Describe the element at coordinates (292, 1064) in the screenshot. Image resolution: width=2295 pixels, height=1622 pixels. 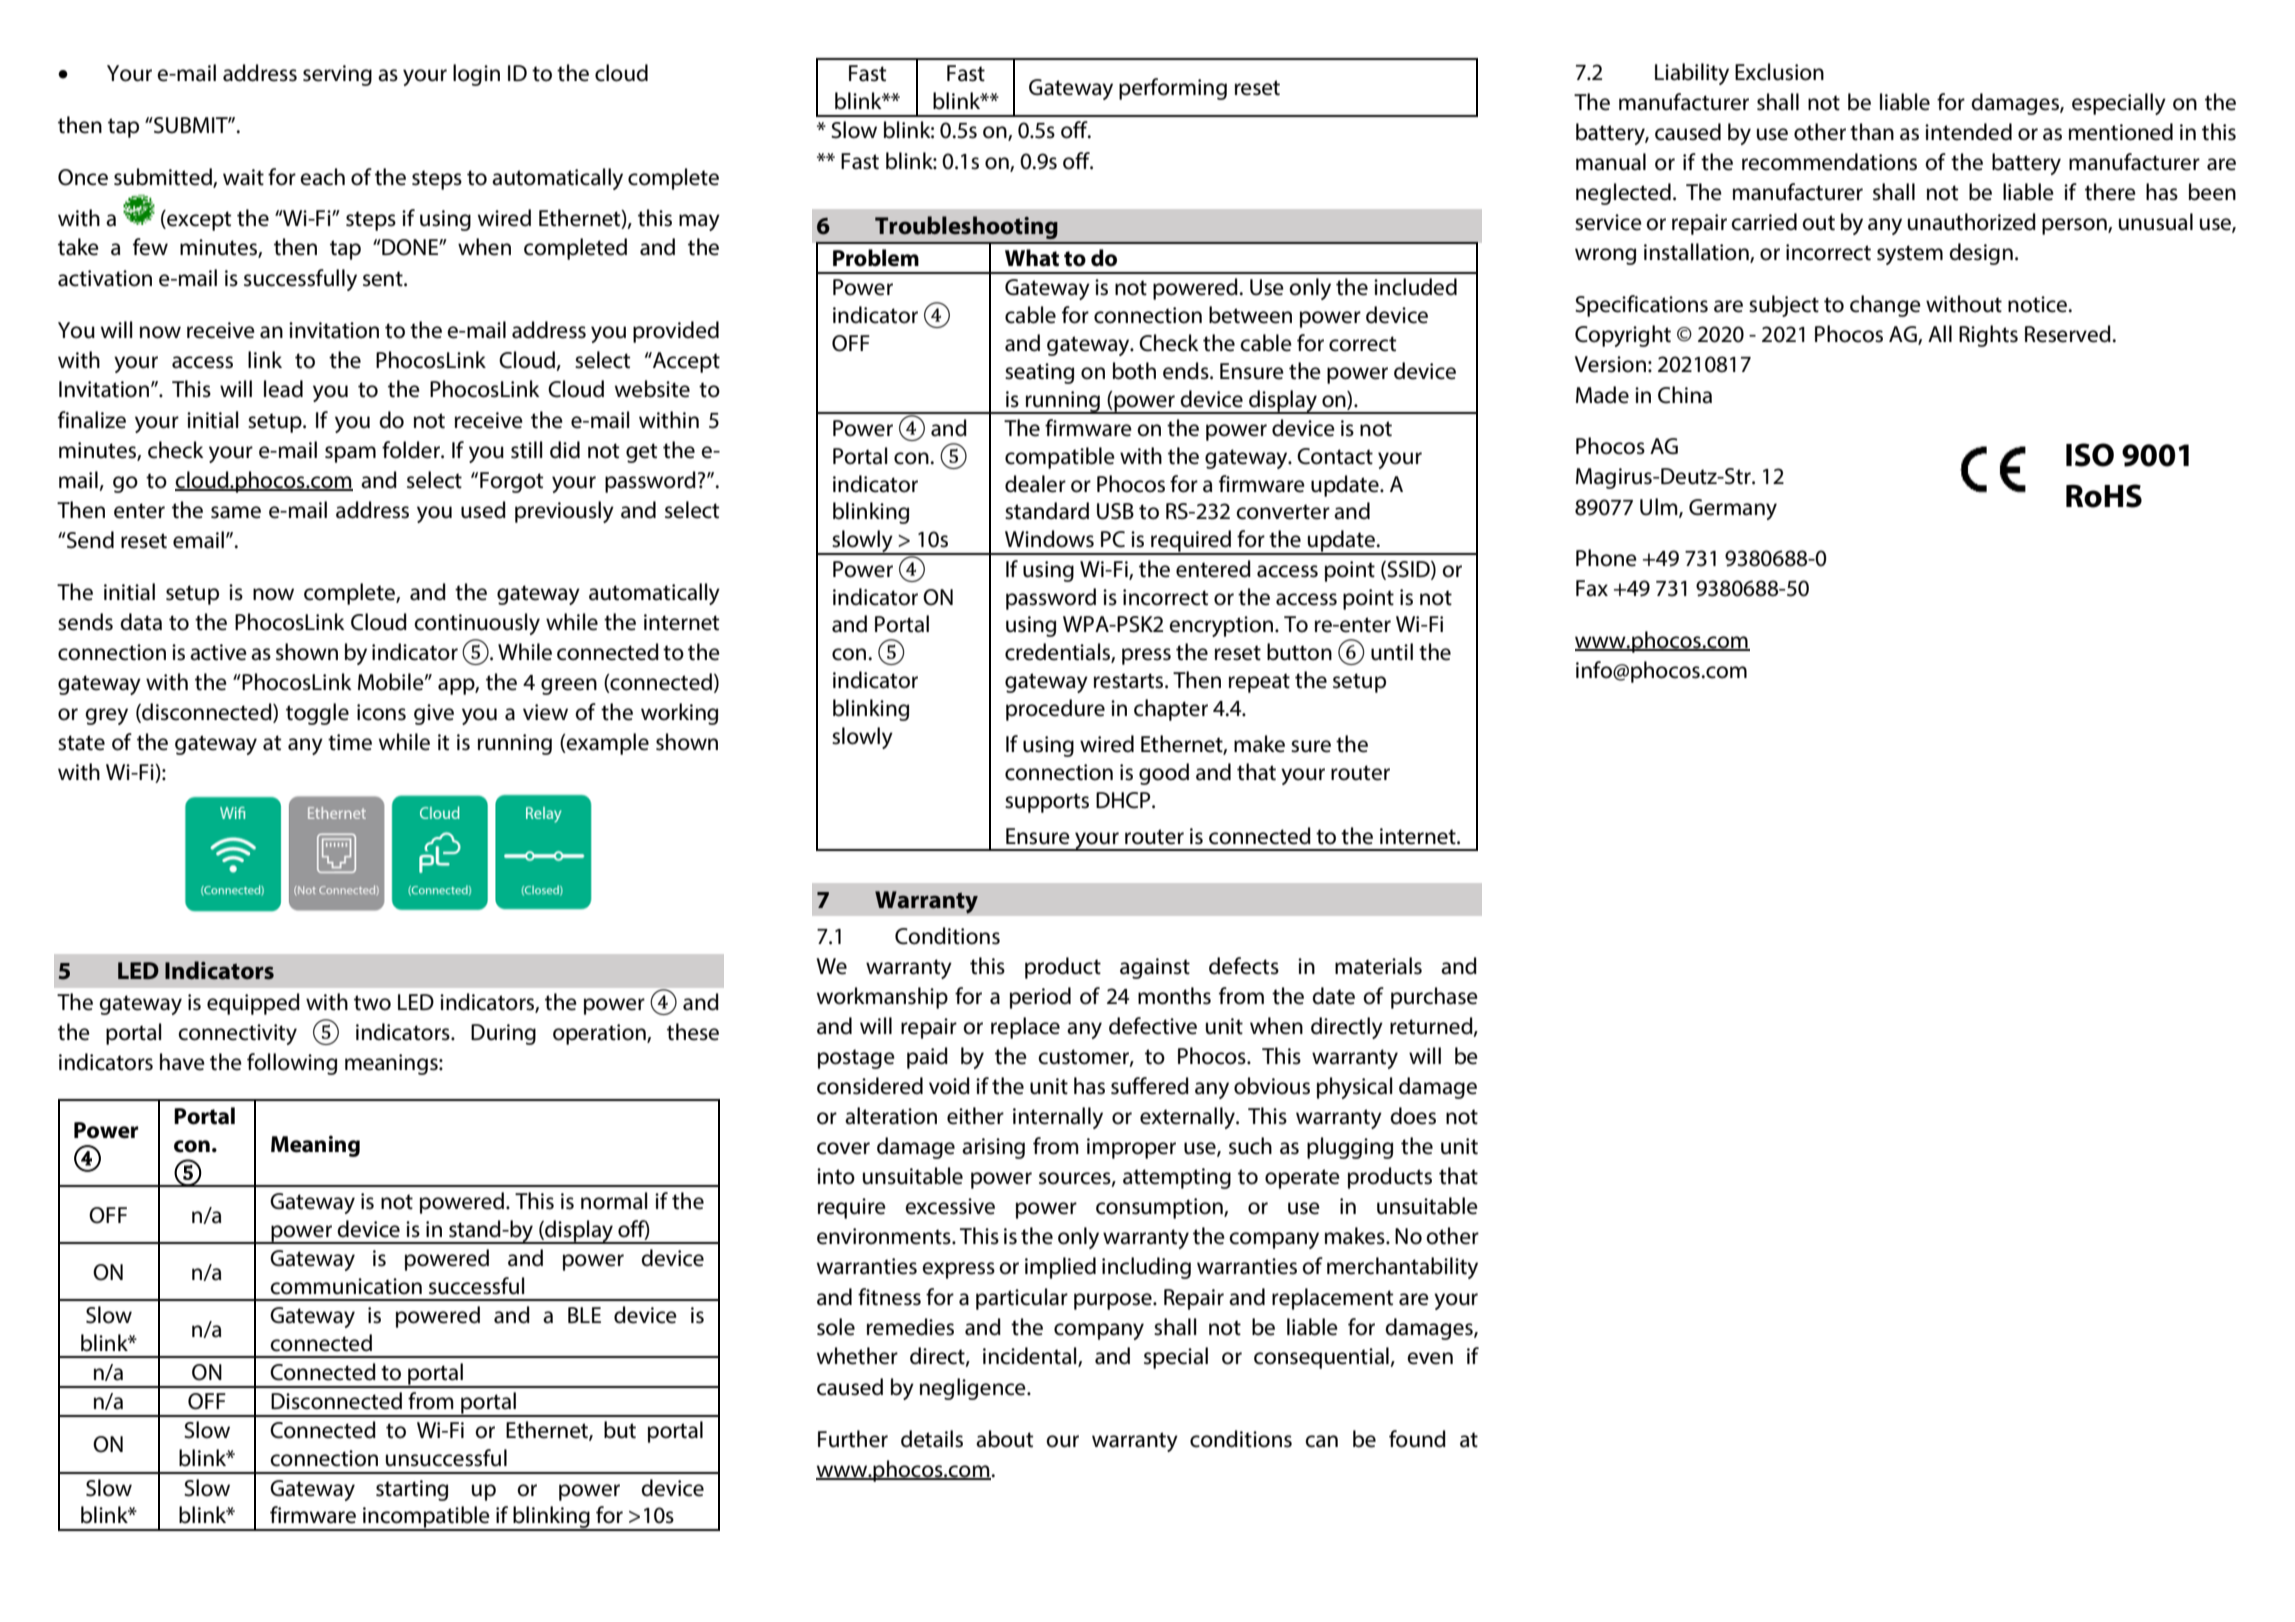
I see `following` at that location.
